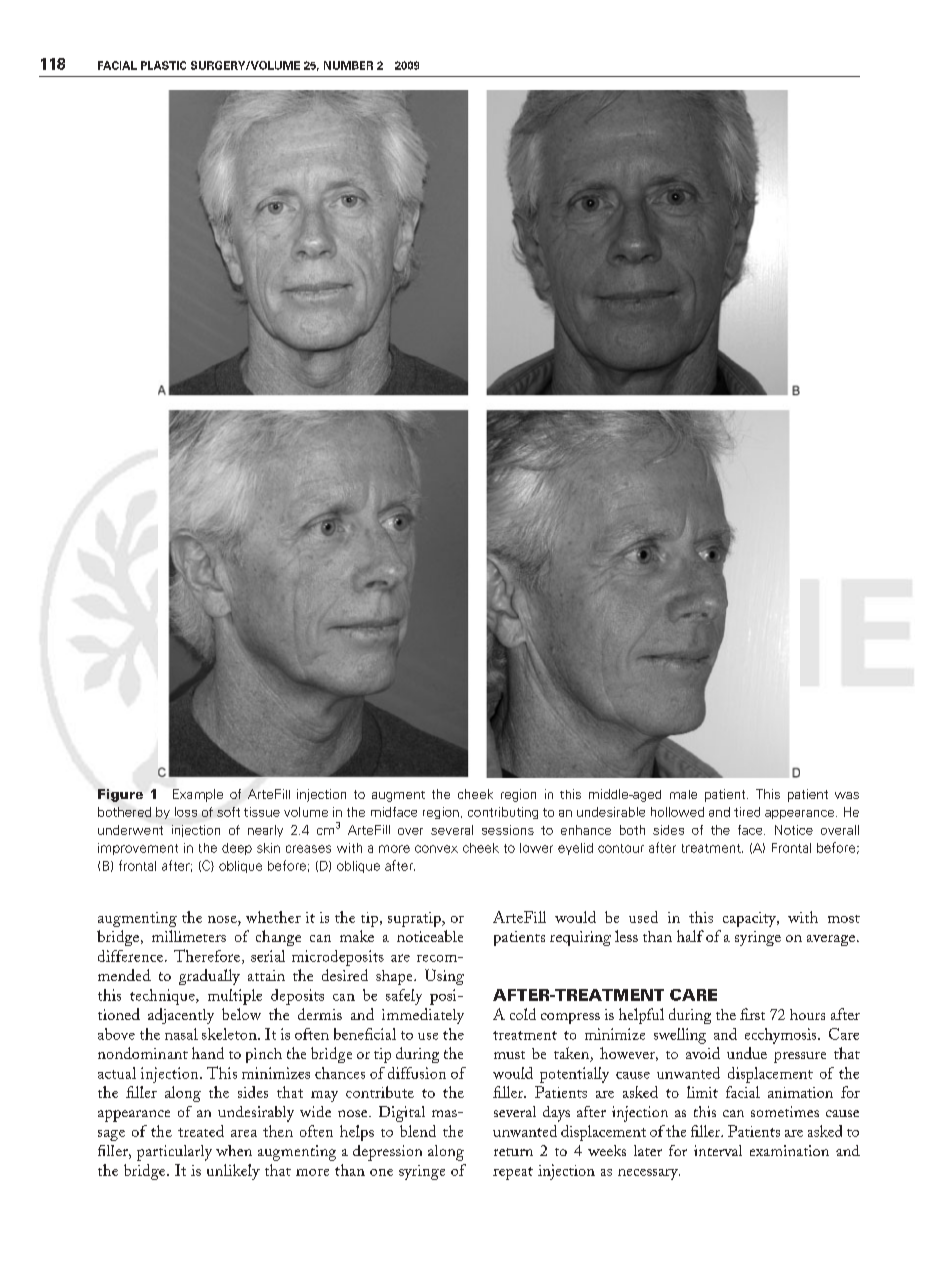 This screenshot has height=1275, width=952. I want to click on treated, so click(201, 1131).
